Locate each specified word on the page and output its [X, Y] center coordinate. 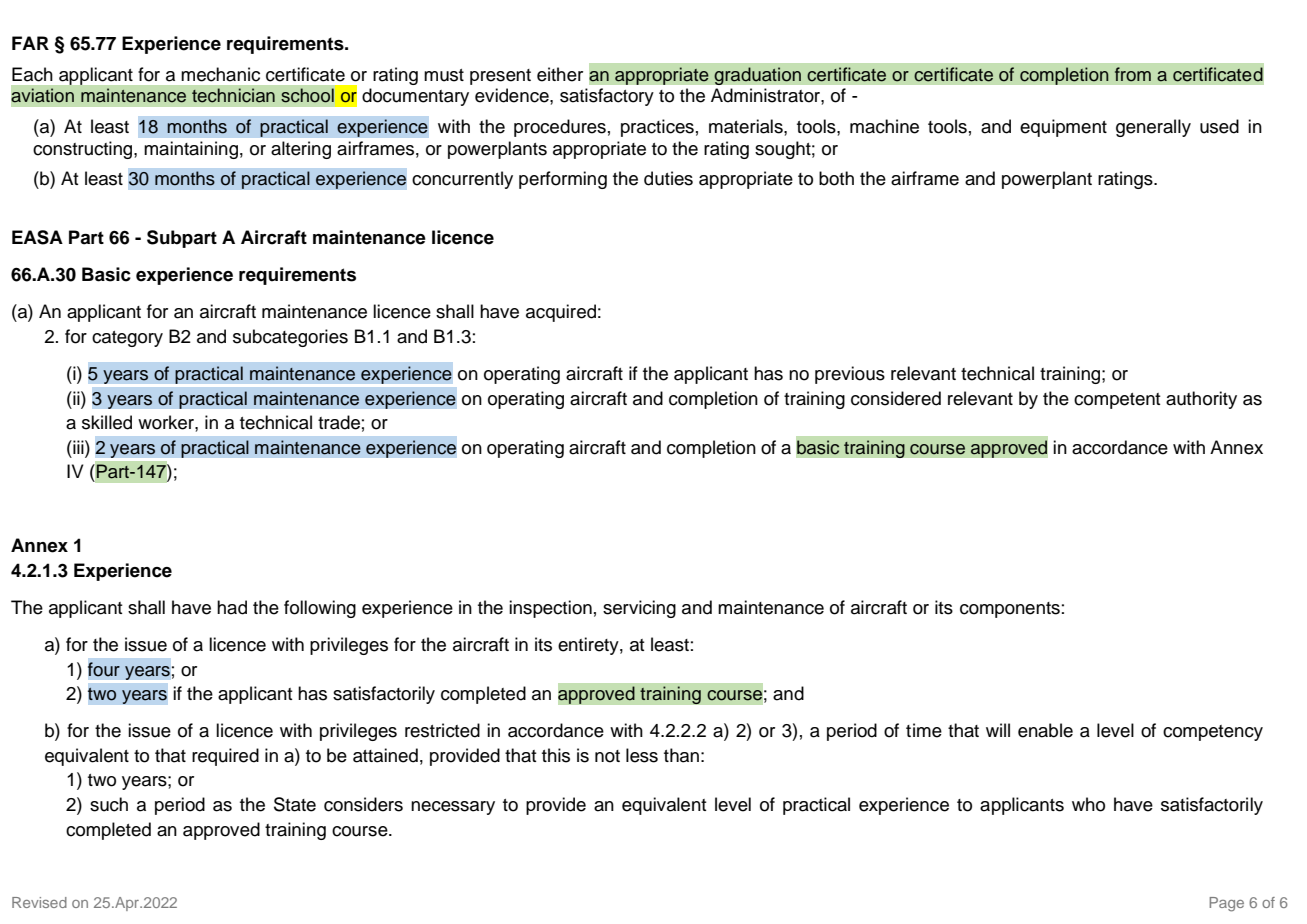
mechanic [220, 74]
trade [339, 422]
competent [1117, 401]
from [1133, 74]
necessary [453, 808]
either [560, 74]
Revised [39, 902]
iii [78, 447]
